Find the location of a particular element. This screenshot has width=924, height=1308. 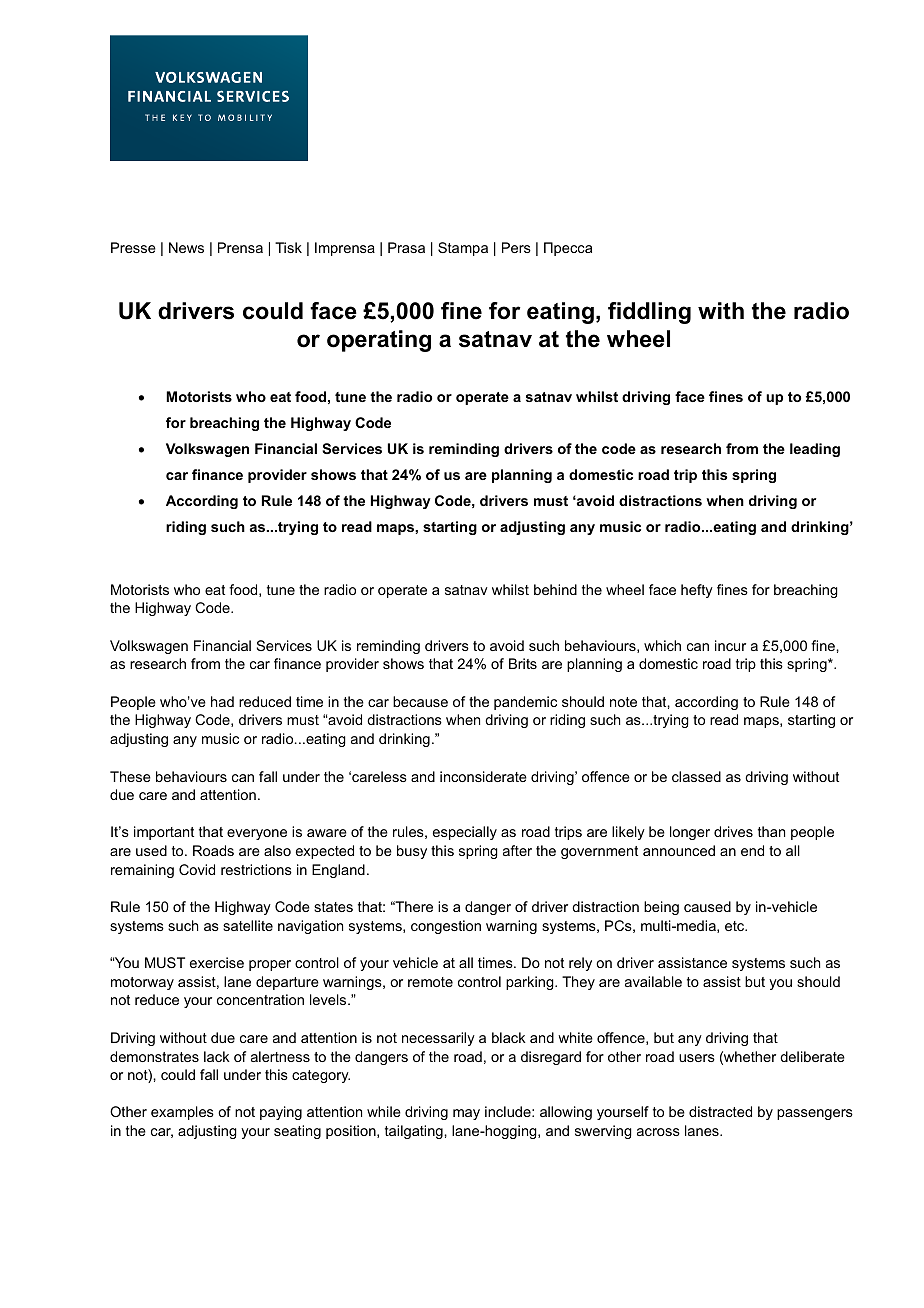

incur is located at coordinates (730, 645).
